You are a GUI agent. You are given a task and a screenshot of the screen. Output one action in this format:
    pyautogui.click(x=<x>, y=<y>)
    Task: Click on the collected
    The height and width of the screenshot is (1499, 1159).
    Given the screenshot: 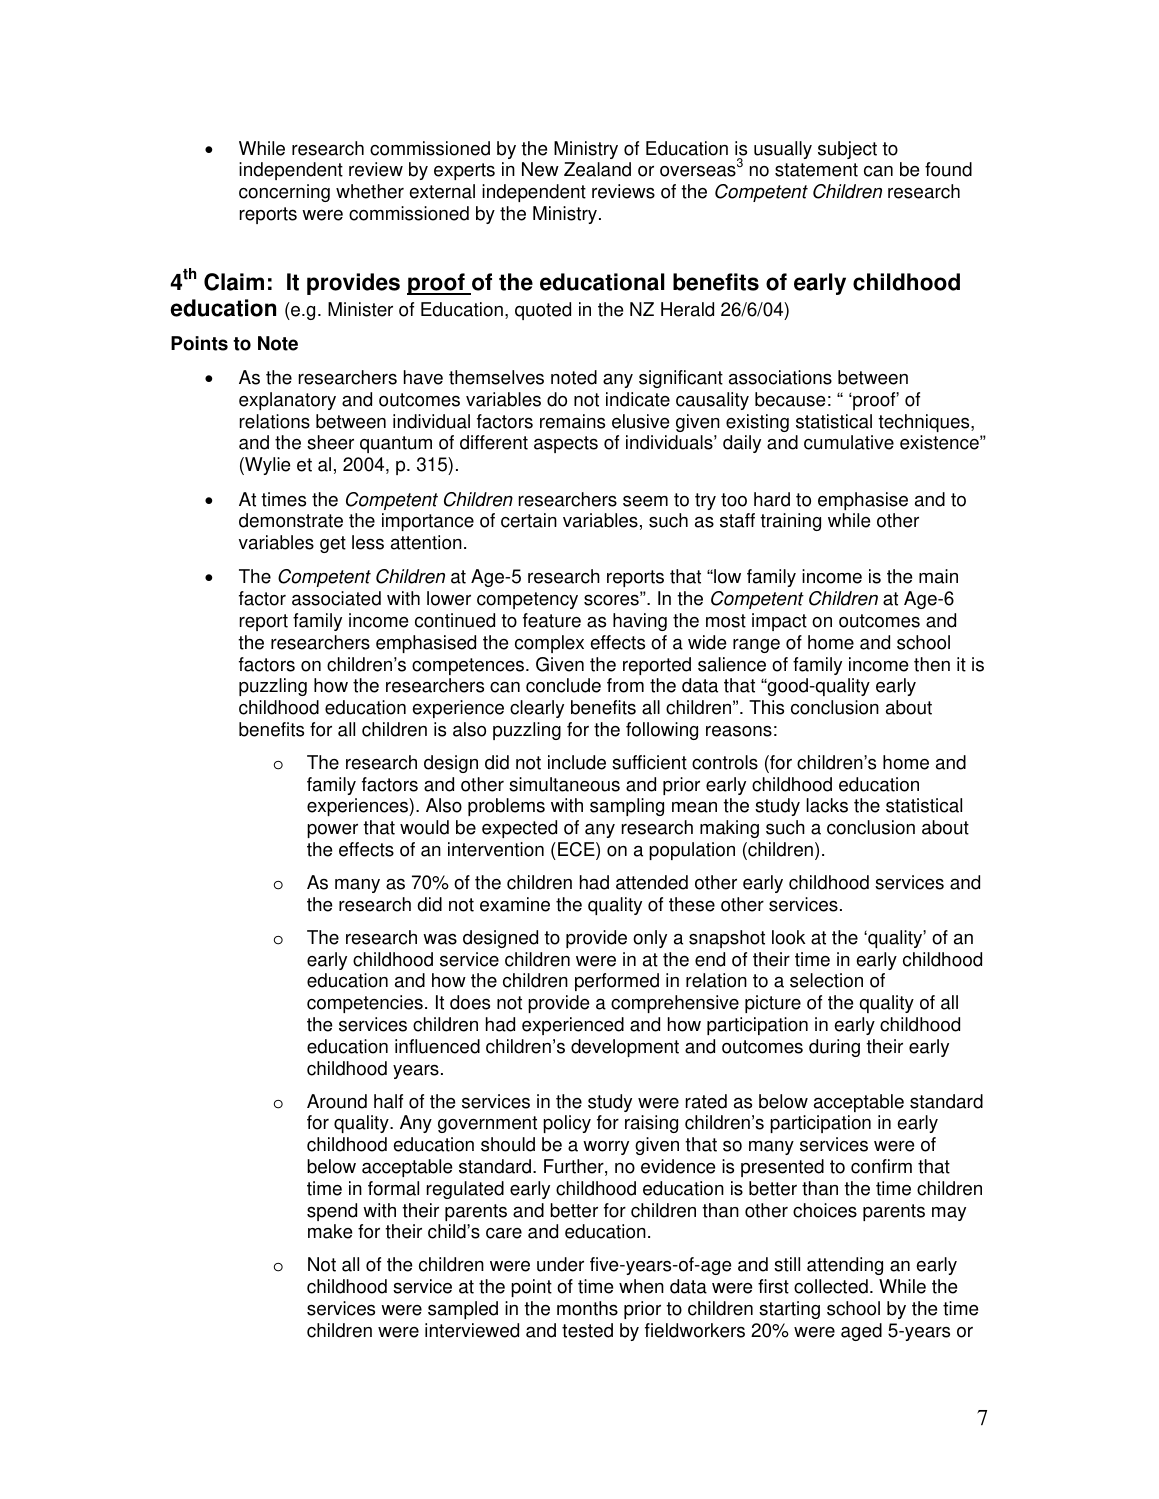 What is the action you would take?
    pyautogui.click(x=831, y=1286)
